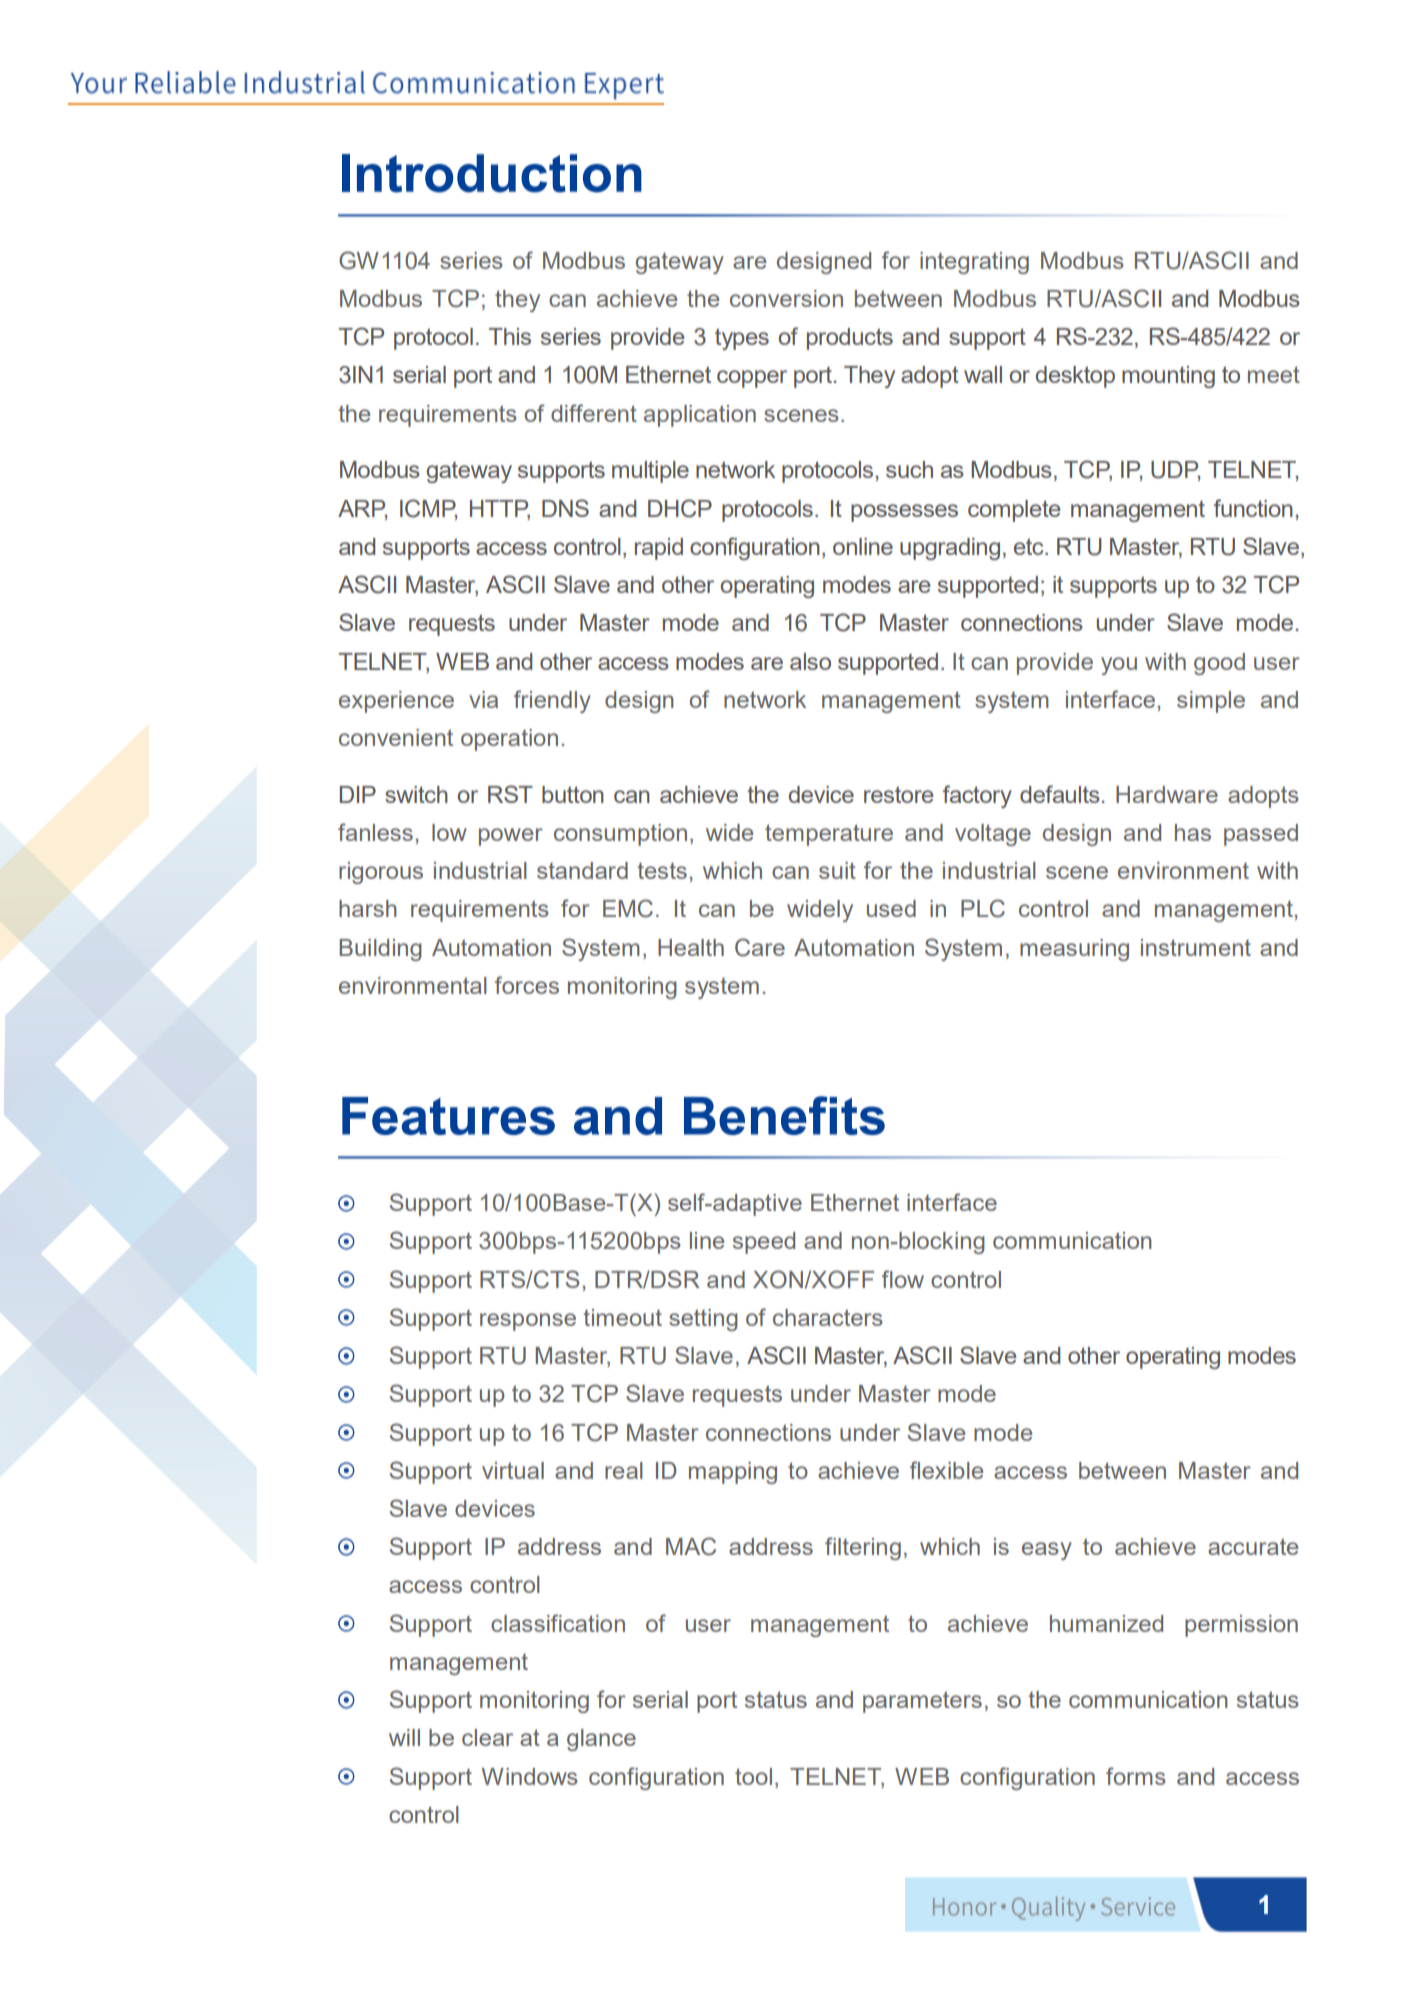  What do you see at coordinates (1196, 947) in the document?
I see `instrument` at bounding box center [1196, 947].
